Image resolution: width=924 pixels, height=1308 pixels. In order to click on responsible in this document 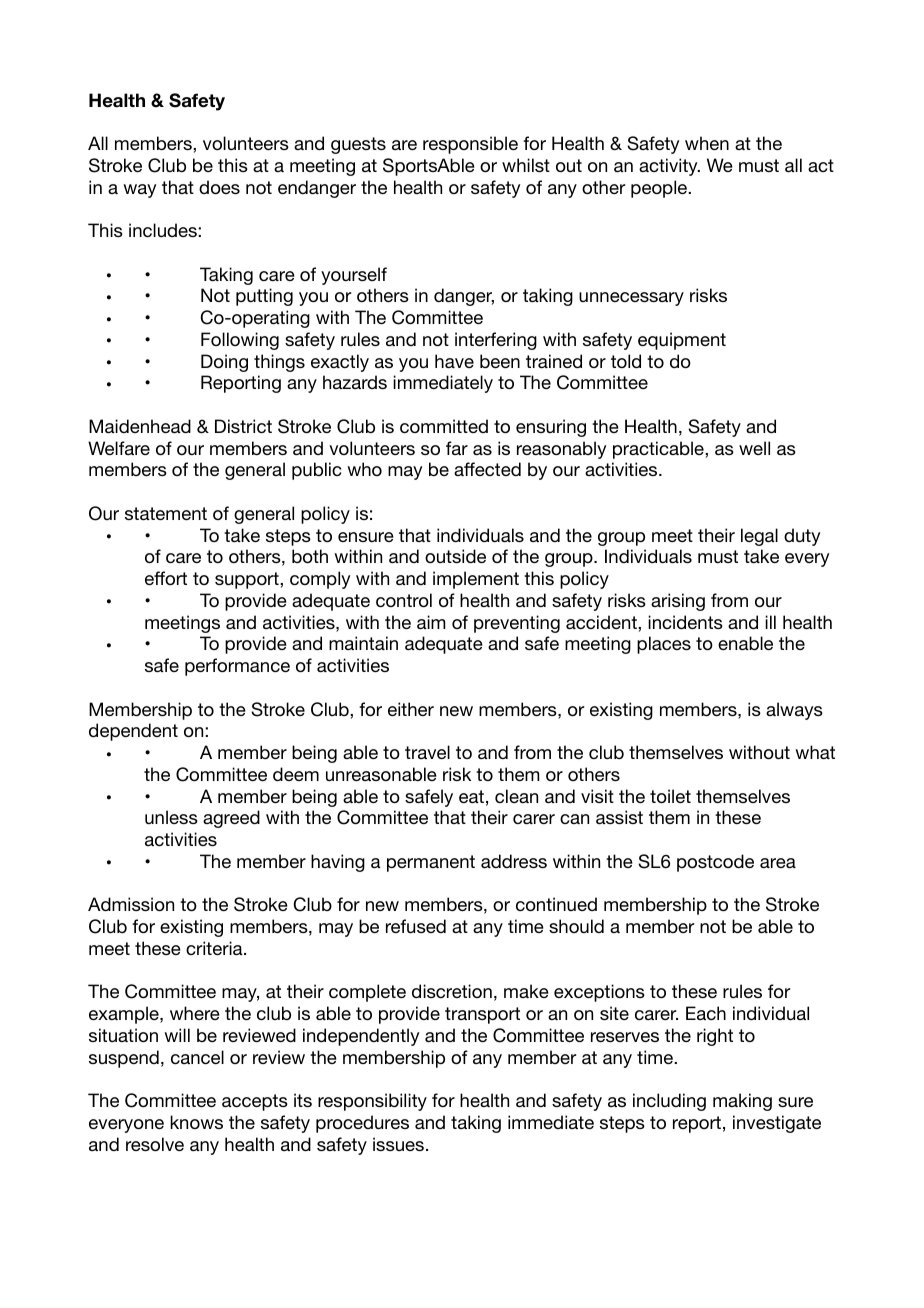, I will do `click(470, 145)`.
